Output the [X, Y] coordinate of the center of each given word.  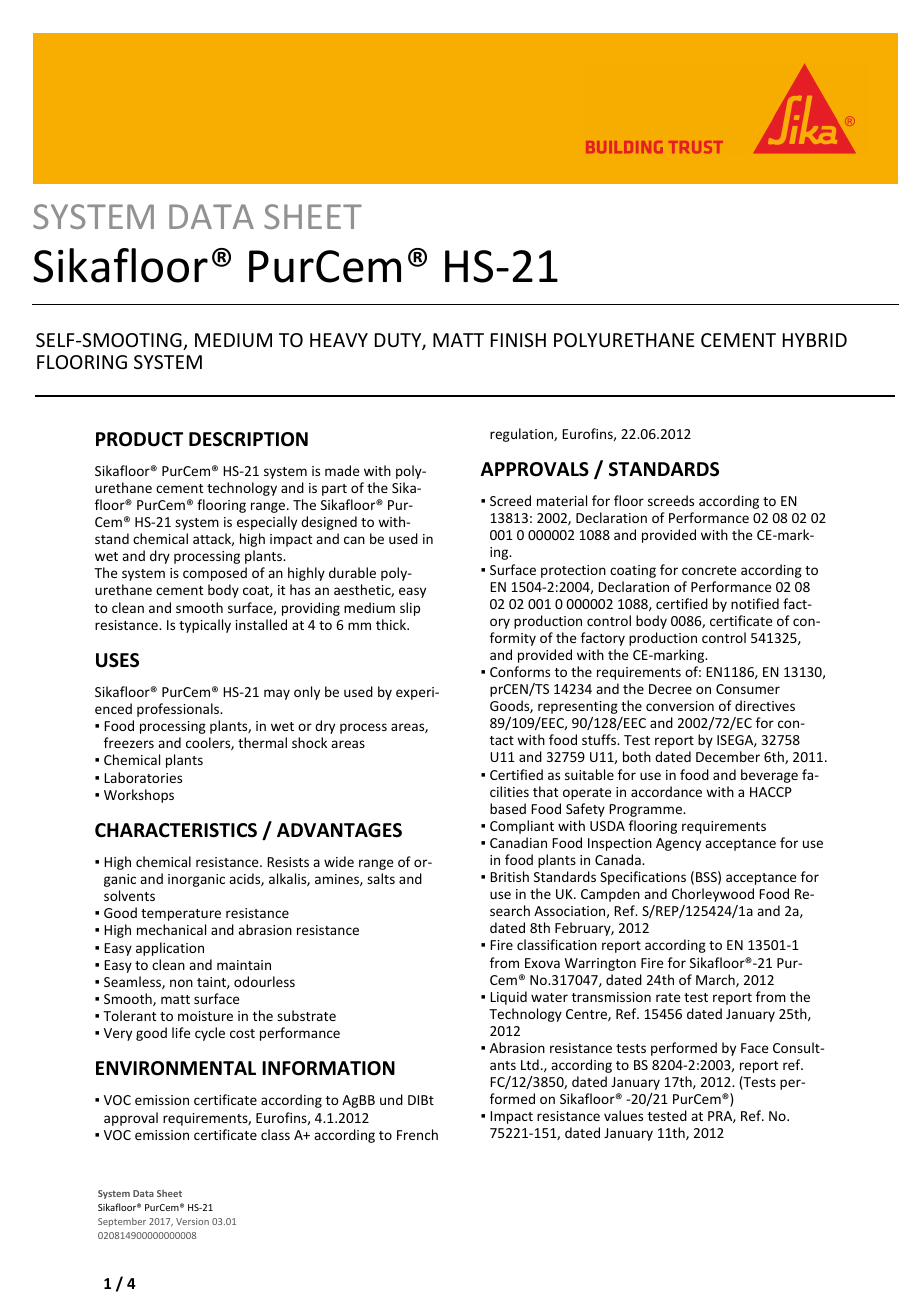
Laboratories [143, 777]
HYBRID [815, 340]
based [508, 808]
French [417, 1134]
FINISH [518, 340]
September [122, 1222]
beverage [769, 776]
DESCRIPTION [248, 439]
